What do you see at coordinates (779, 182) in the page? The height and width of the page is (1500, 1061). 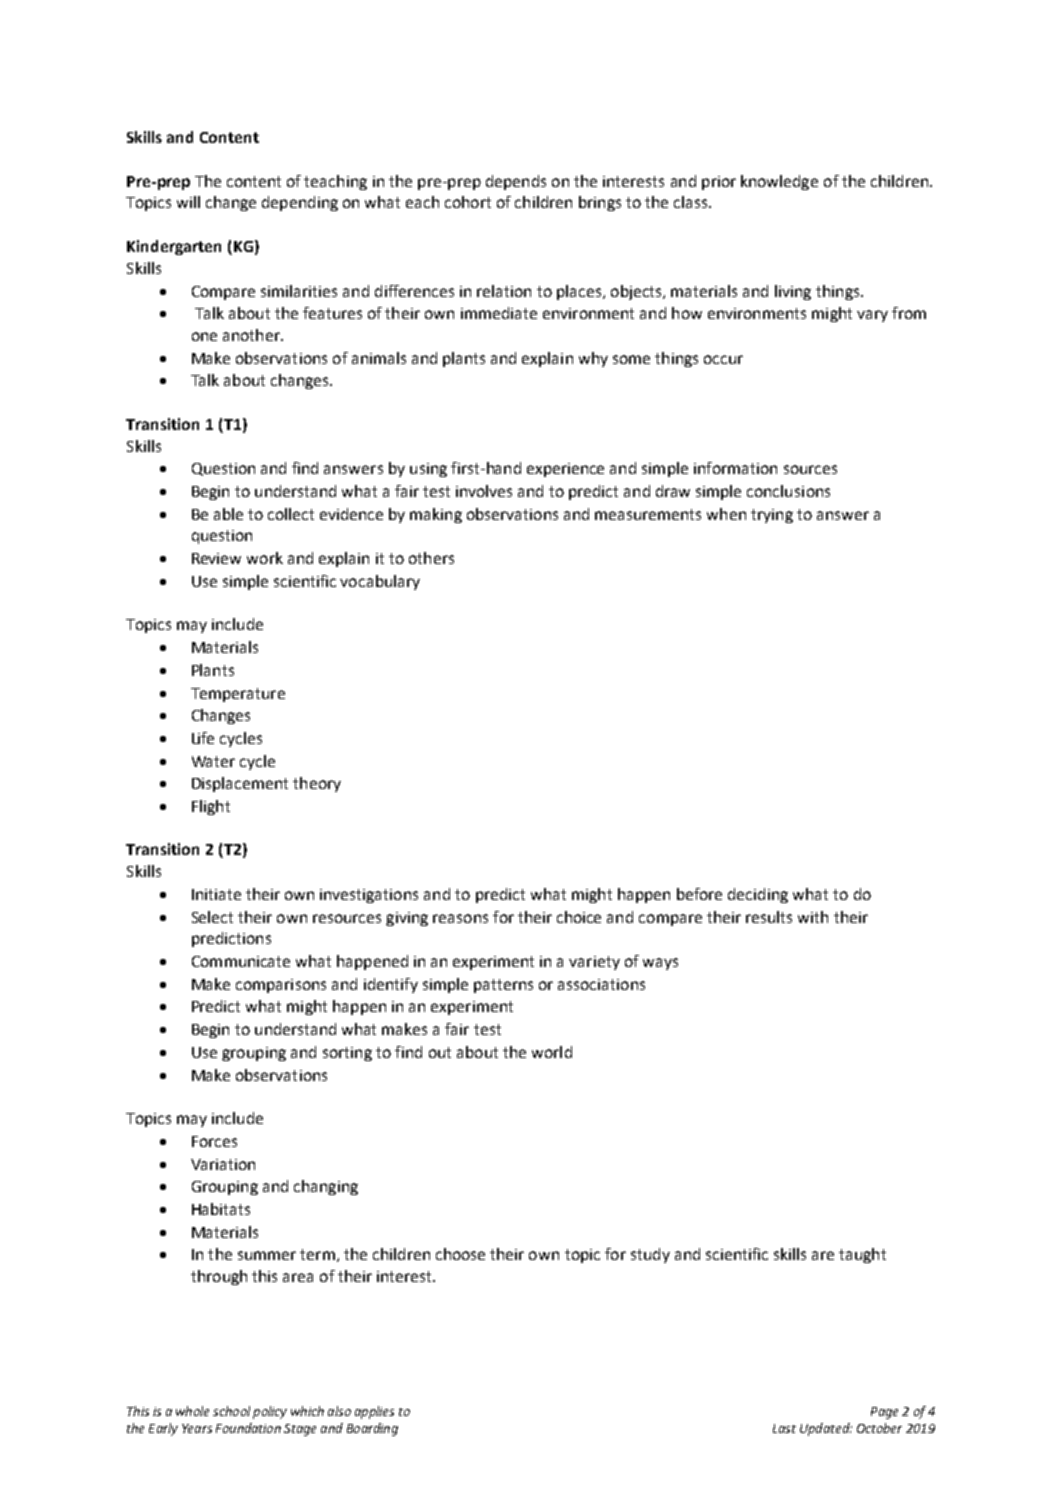 I see `knowledge` at bounding box center [779, 182].
